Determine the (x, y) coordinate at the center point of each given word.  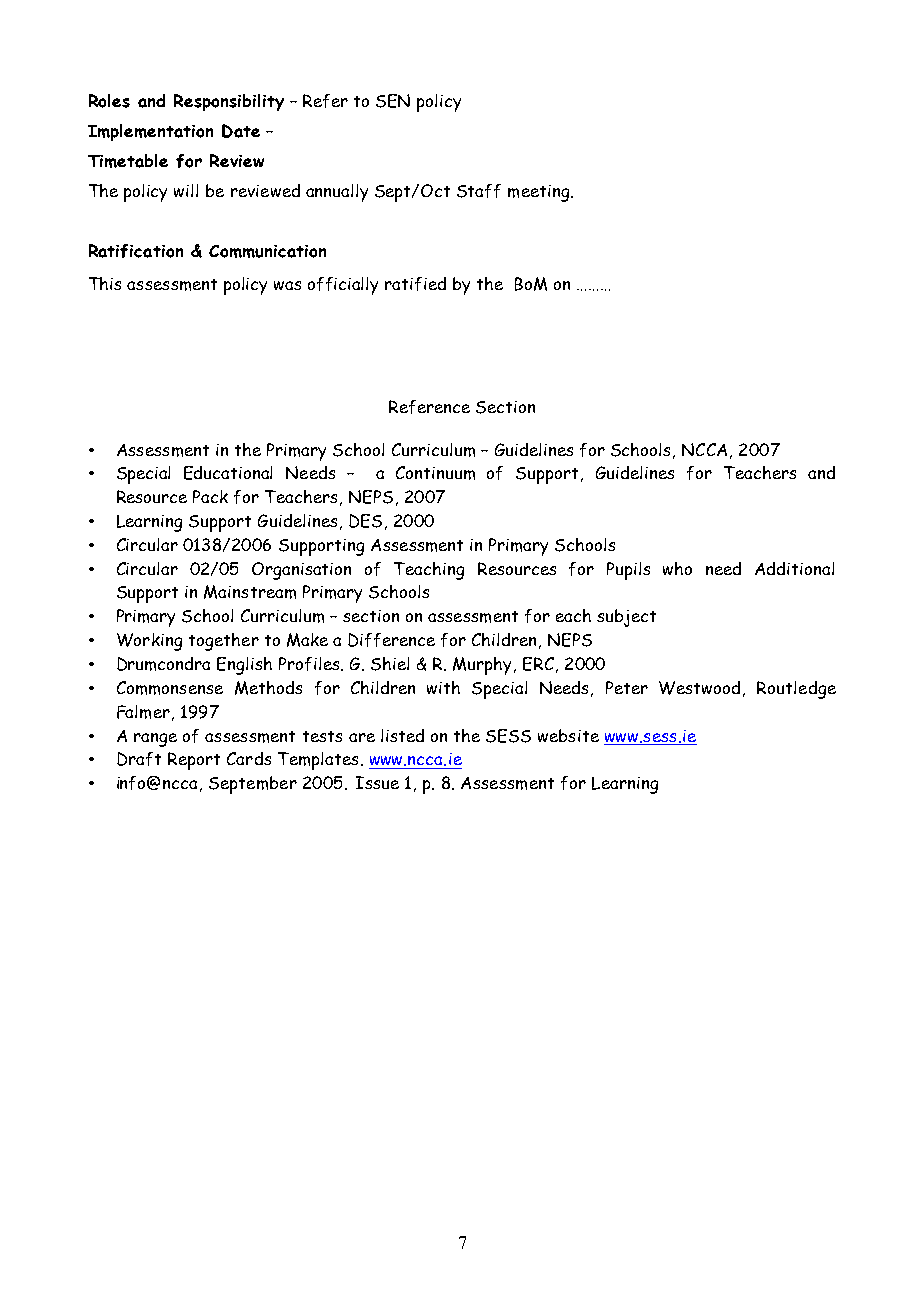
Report (194, 761)
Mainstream (250, 592)
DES (365, 521)
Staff (479, 191)
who (677, 568)
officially (343, 286)
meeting (540, 193)
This (105, 283)
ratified (415, 284)
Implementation (150, 132)
